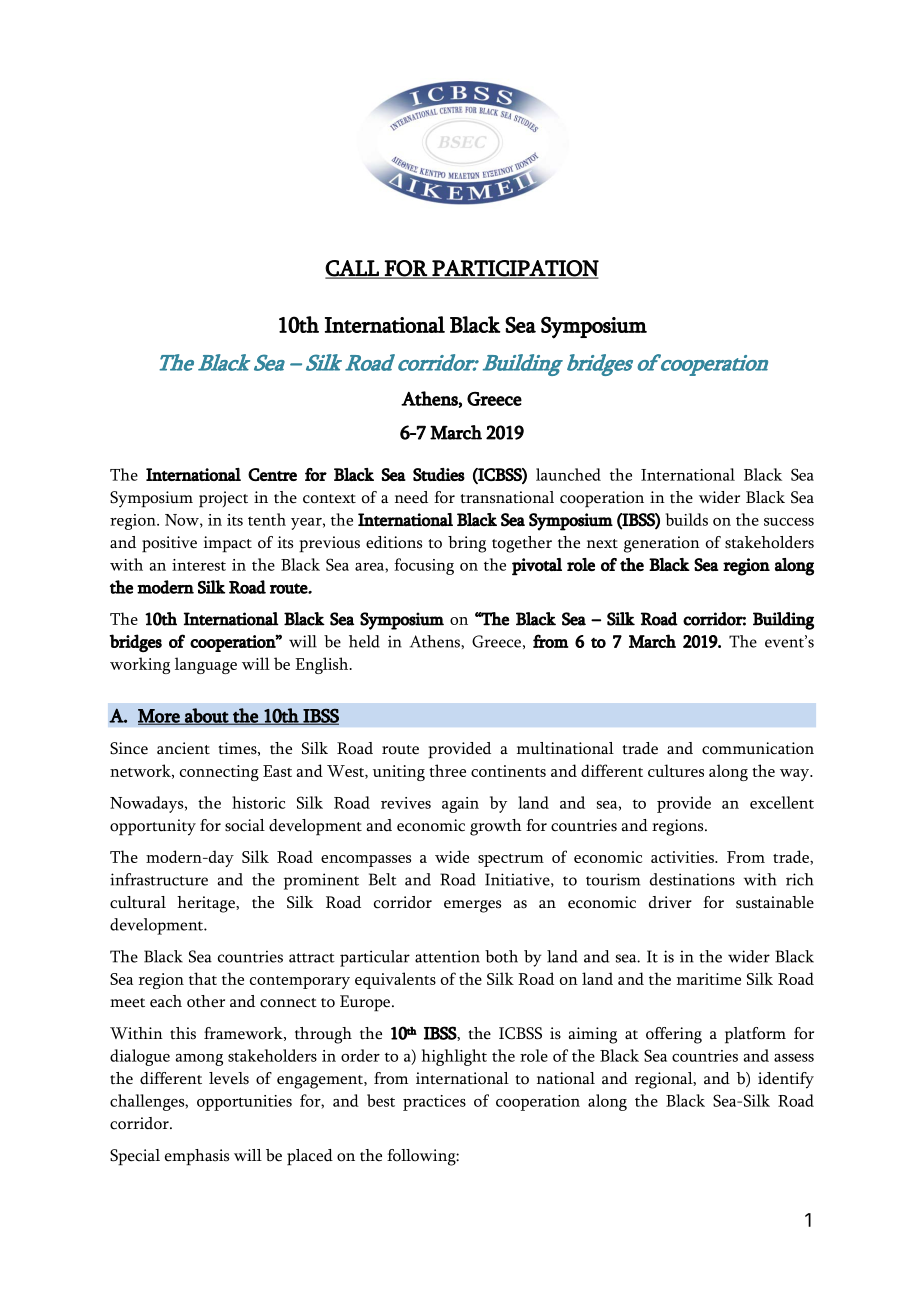 Image resolution: width=924 pixels, height=1308 pixels. Describe the element at coordinates (197, 1157) in the screenshot. I see `emphasis` at that location.
